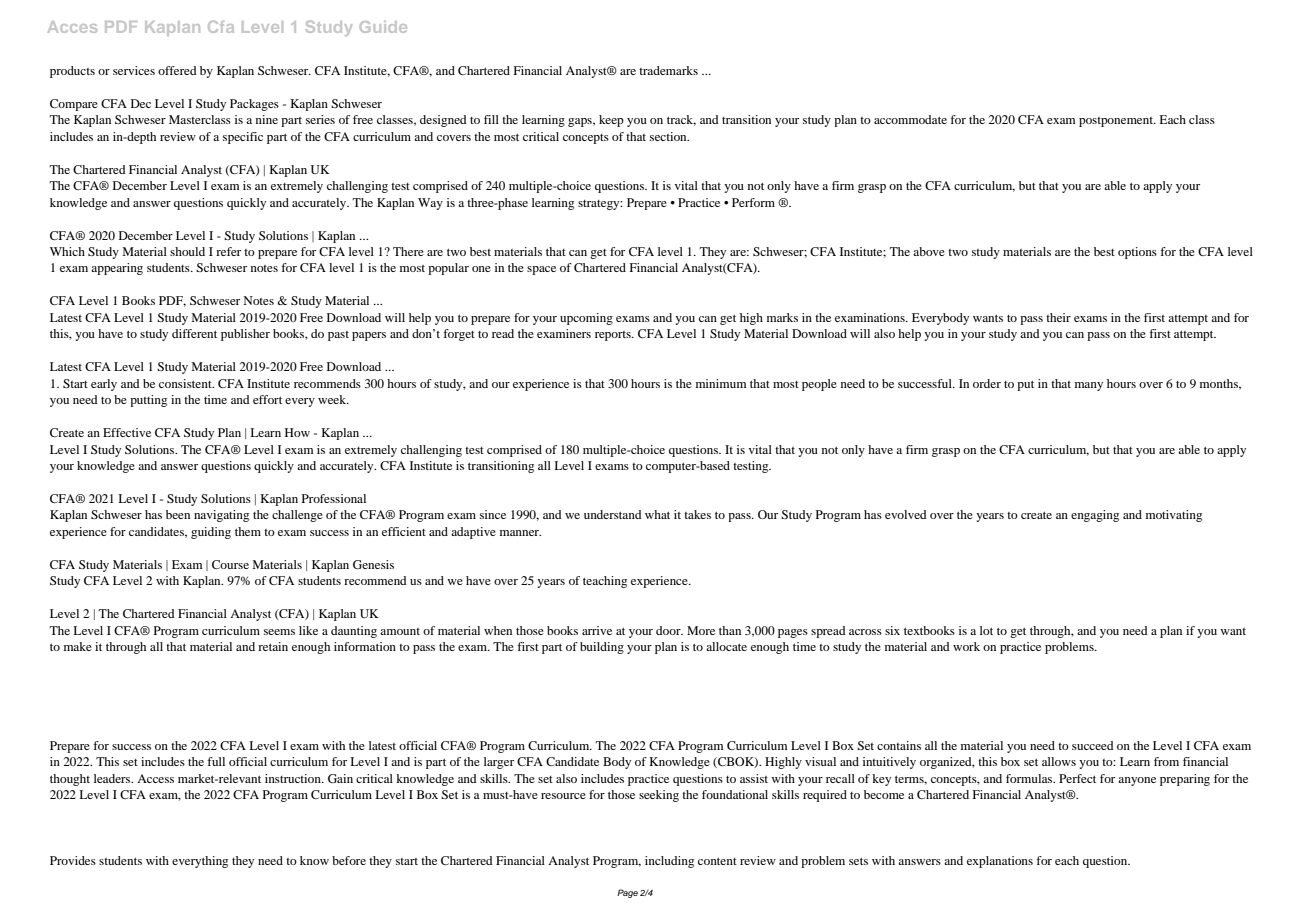 The height and width of the screenshot is (924, 1308). Describe the element at coordinates (273, 646) in the screenshot. I see `retain` at that location.
